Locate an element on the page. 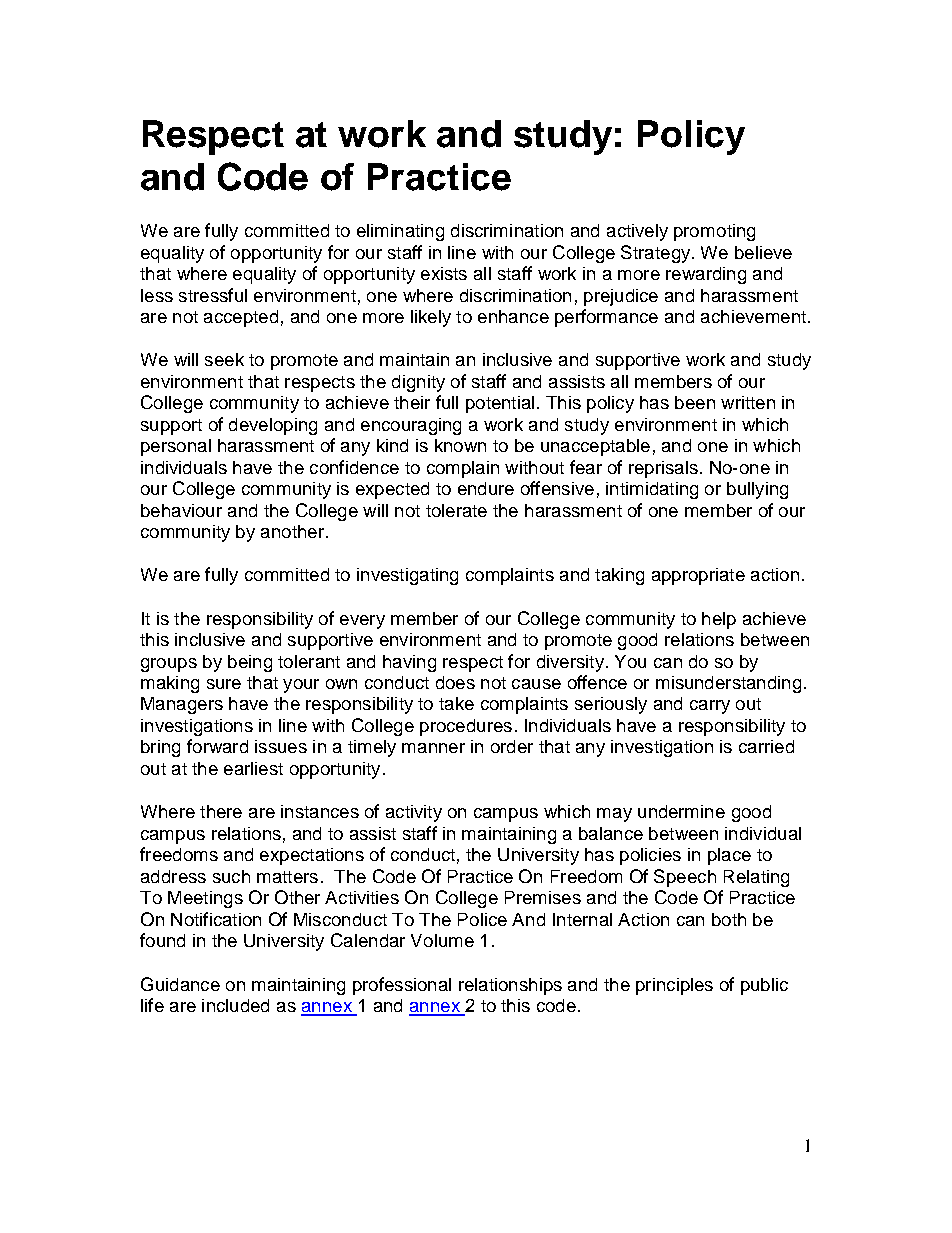 The width and height of the image is (952, 1233). professional is located at coordinates (402, 986).
